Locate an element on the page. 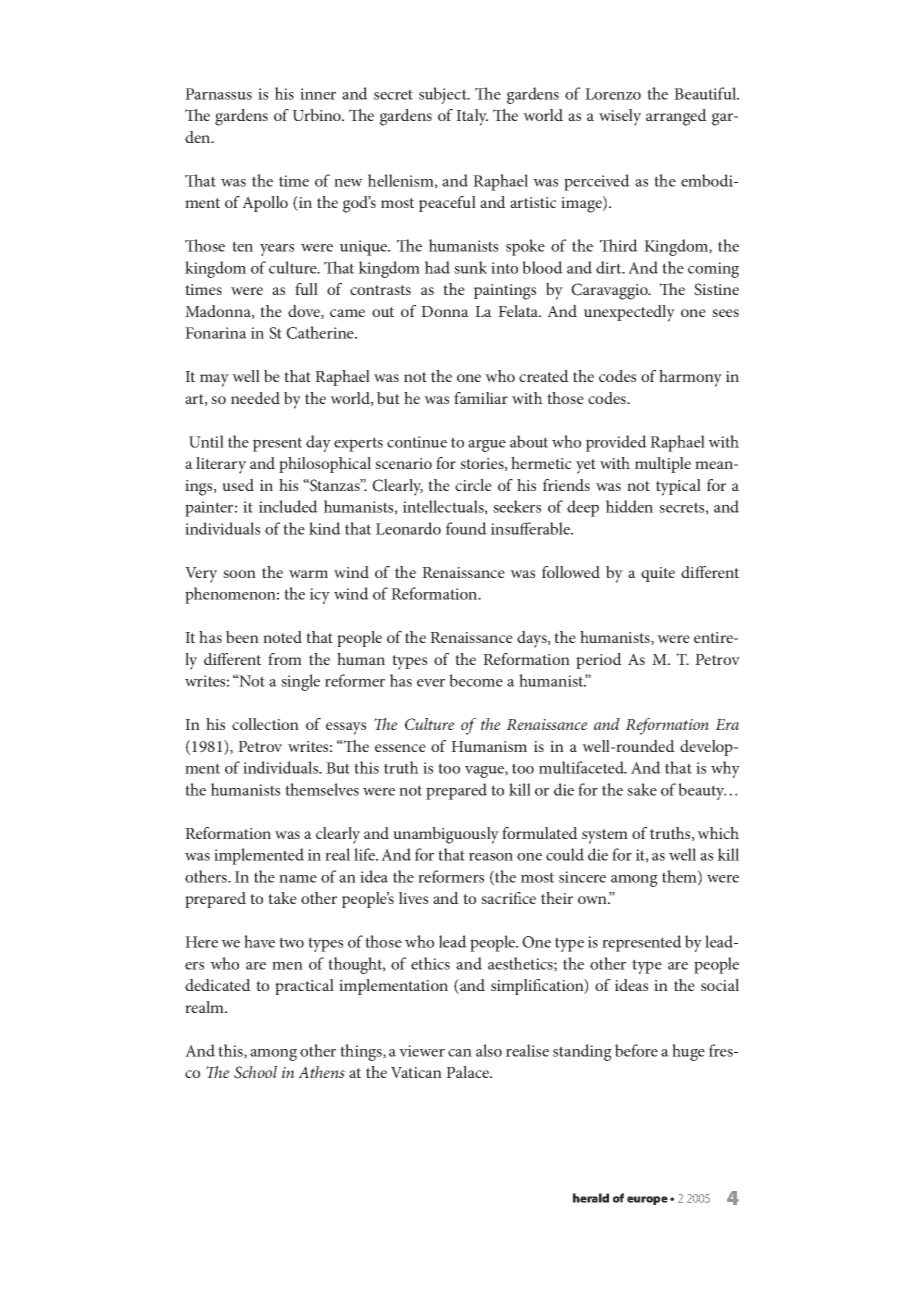  unambiguously is located at coordinates (446, 835).
